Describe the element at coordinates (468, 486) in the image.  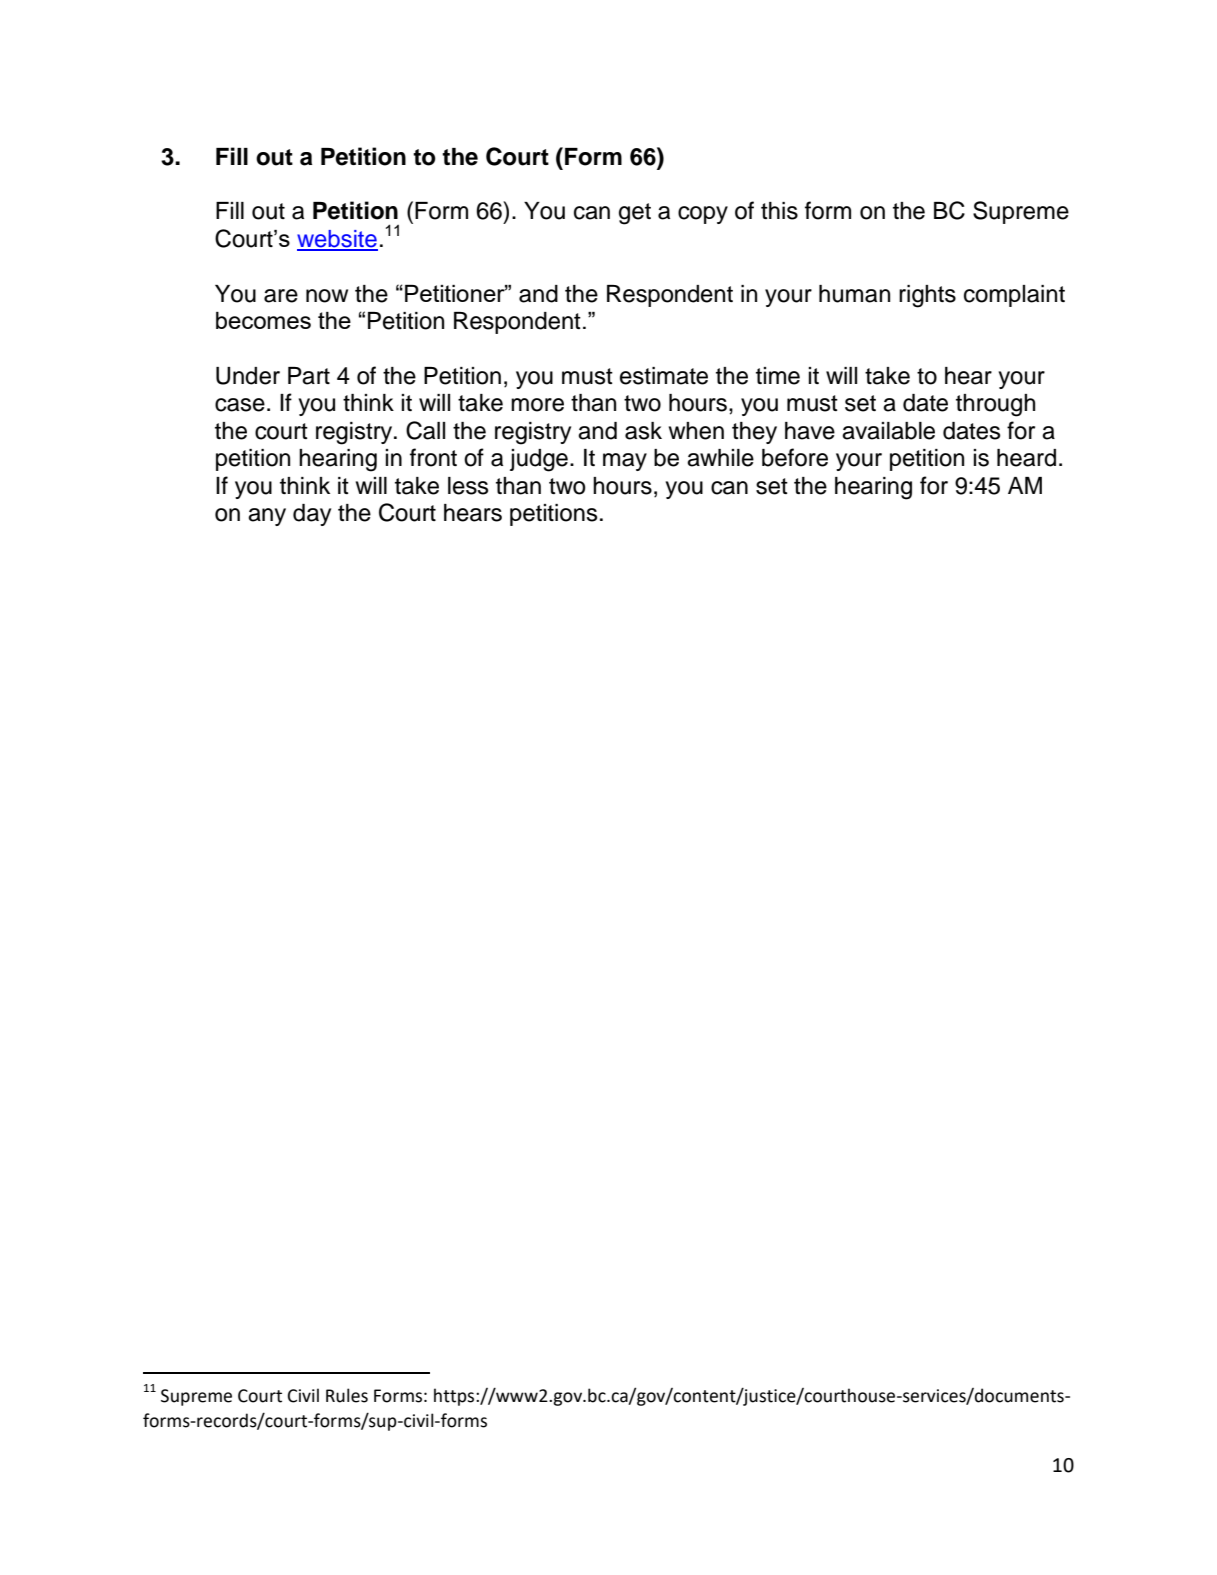
I see `less` at that location.
